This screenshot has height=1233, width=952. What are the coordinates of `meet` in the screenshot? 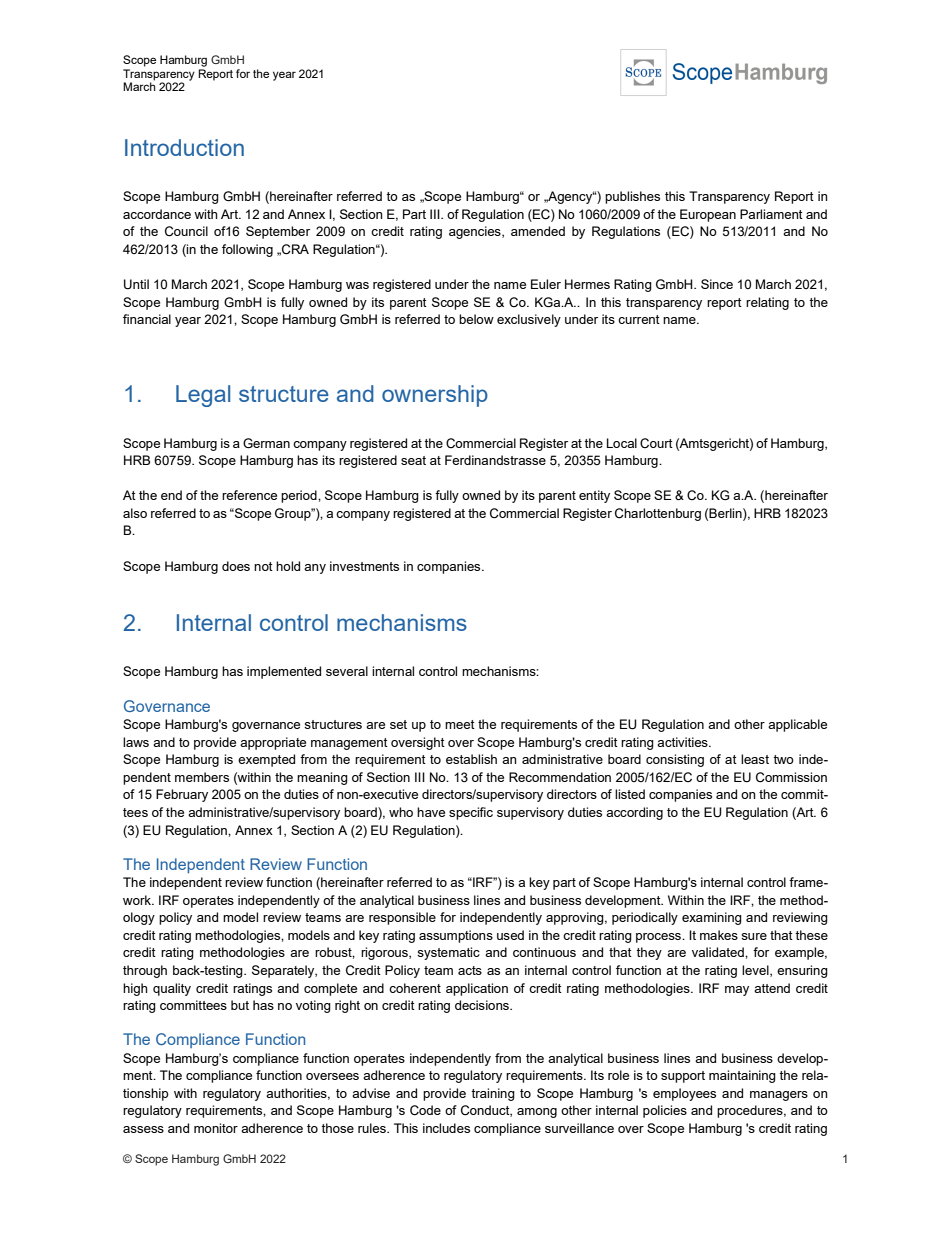 It's located at (460, 724).
